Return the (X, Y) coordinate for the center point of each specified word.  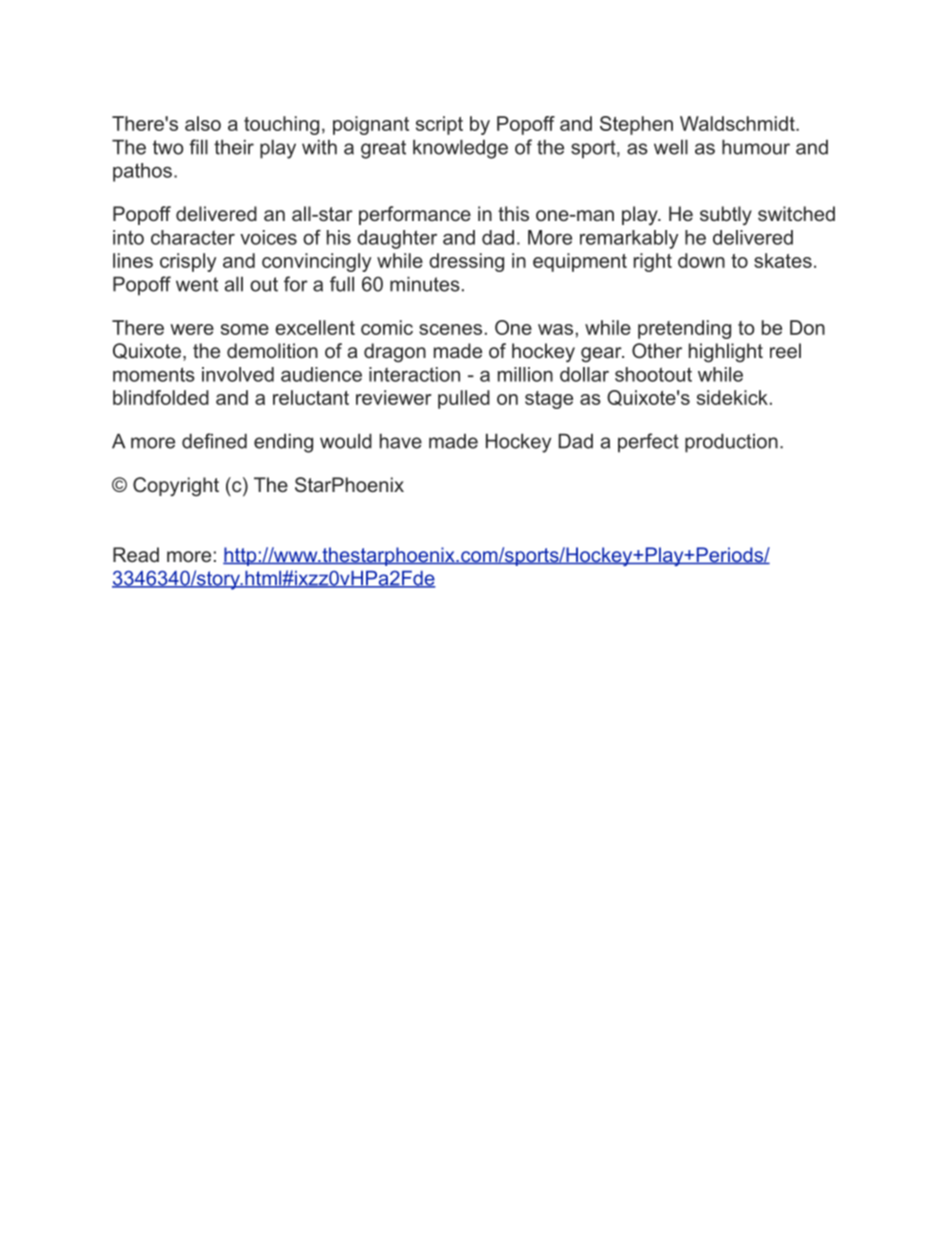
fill (198, 147)
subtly (726, 215)
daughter (397, 239)
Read (136, 554)
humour (756, 147)
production (731, 443)
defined (214, 441)
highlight (726, 353)
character (193, 237)
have (401, 441)
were (192, 329)
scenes (450, 329)
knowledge (460, 149)
